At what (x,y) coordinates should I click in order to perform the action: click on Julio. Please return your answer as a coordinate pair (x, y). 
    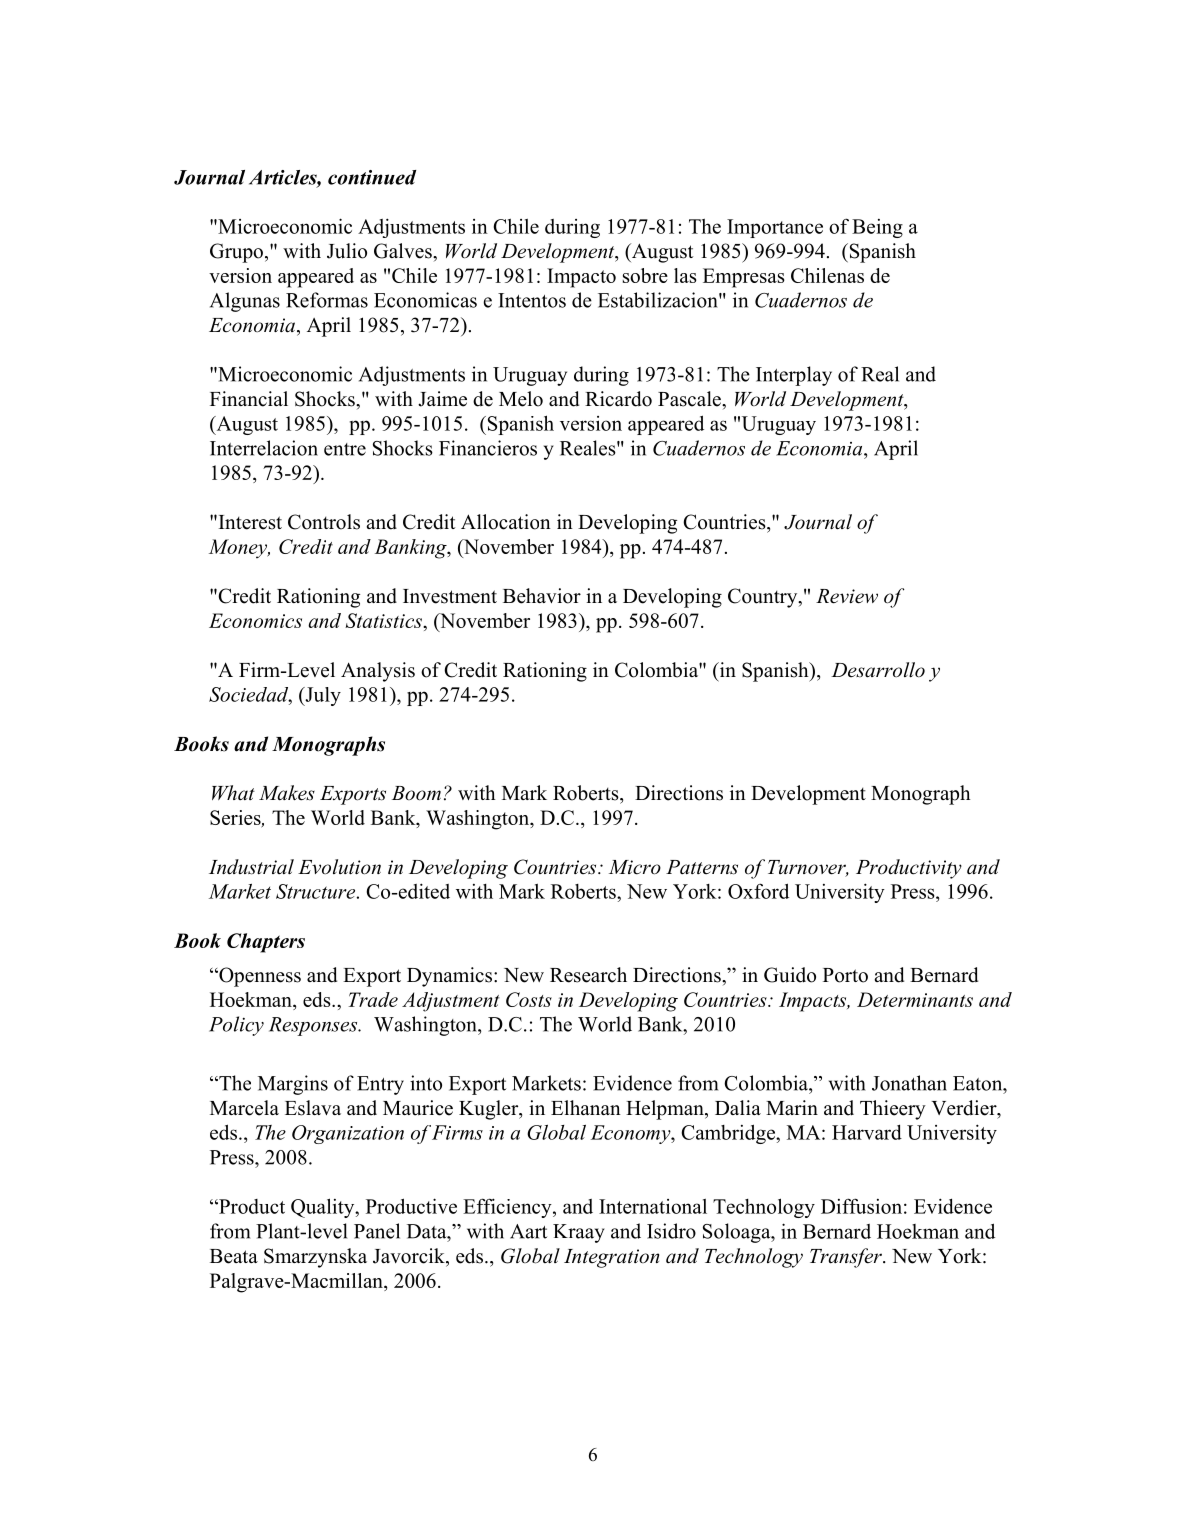
    Looking at the image, I should click on (347, 251).
